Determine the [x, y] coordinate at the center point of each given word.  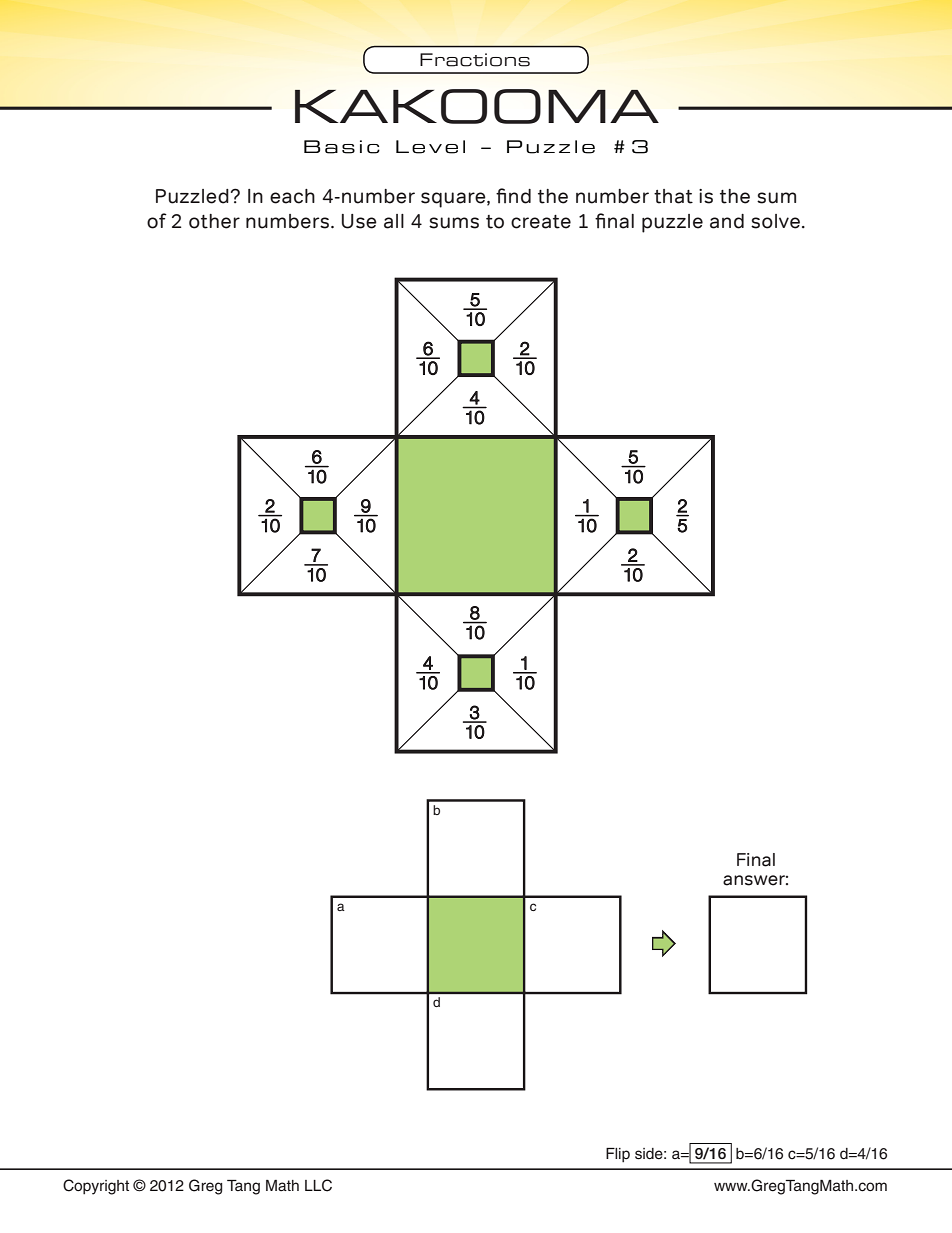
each [292, 196]
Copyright [96, 1187]
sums [454, 223]
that [673, 196]
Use [359, 221]
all [394, 221]
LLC [318, 1185]
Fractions [475, 60]
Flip [618, 1155]
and [727, 221]
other [214, 221]
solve [775, 221]
